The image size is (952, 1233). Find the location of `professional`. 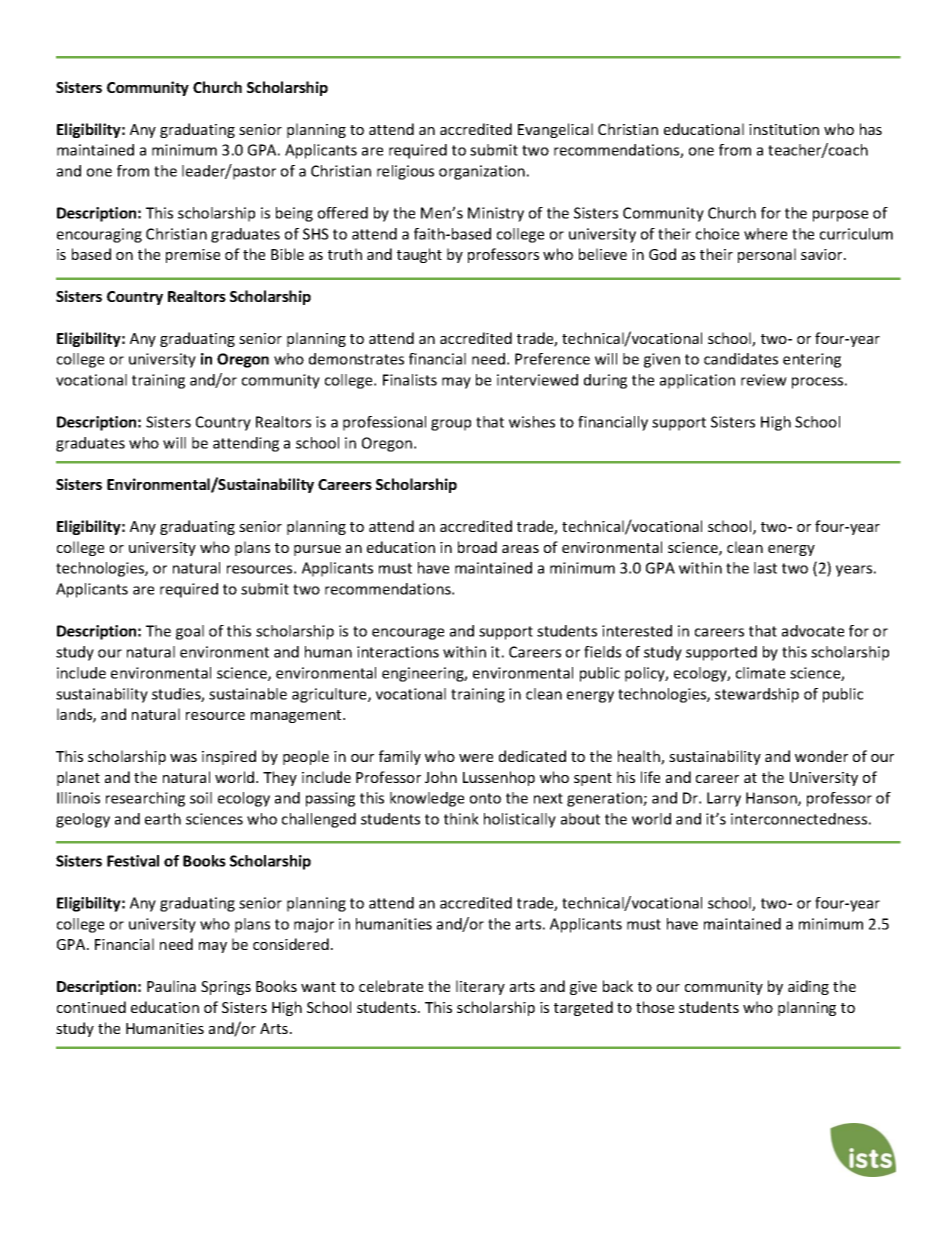

professional is located at coordinates (384, 423).
